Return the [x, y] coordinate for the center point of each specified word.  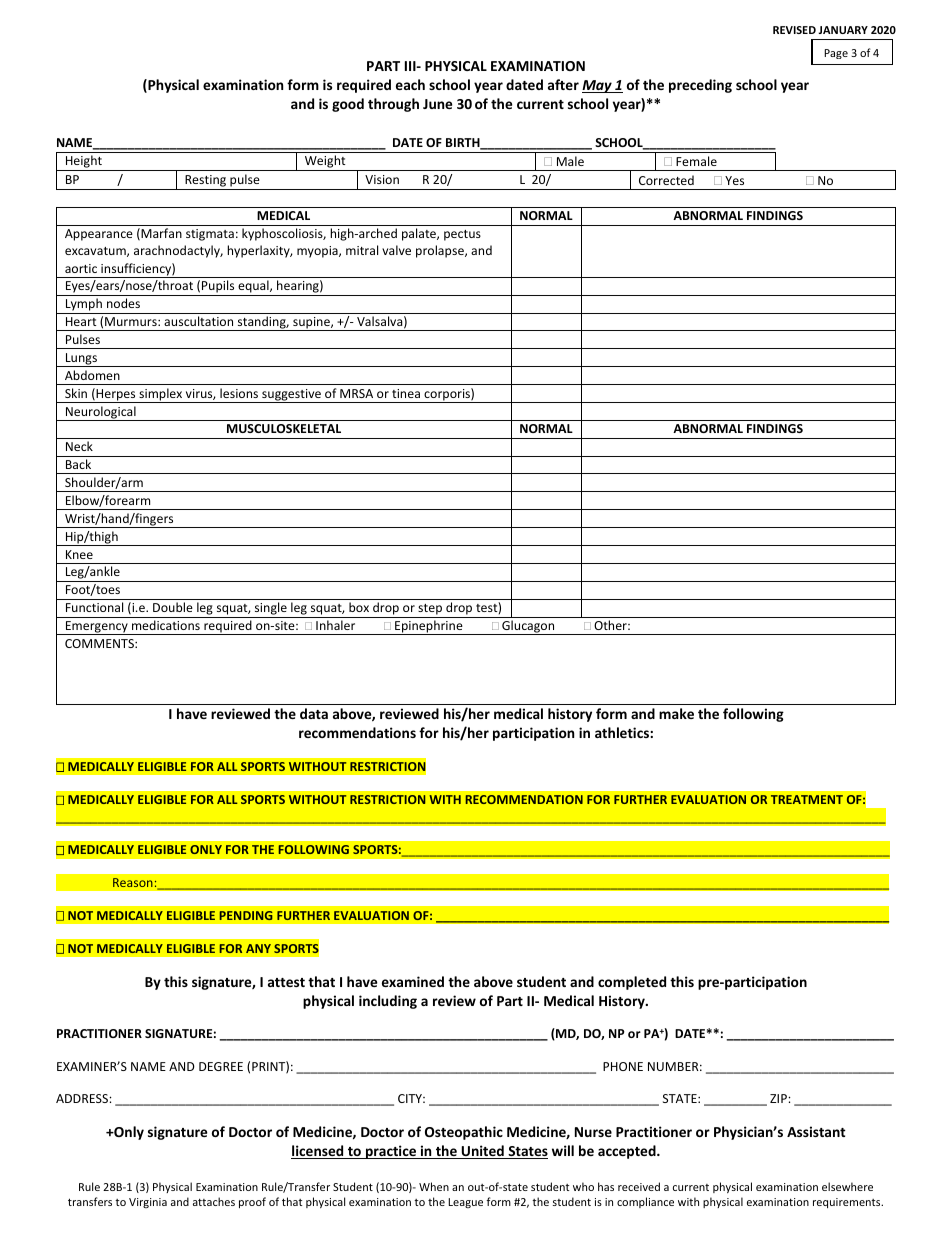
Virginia [148, 1203]
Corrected [666, 180]
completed [632, 983]
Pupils [218, 288]
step [430, 611]
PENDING [246, 915]
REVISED [794, 30]
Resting [205, 181]
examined [413, 981]
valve [396, 250]
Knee [79, 554]
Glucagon [528, 627]
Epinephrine [429, 627]
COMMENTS [100, 643]
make [676, 713]
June [437, 104]
